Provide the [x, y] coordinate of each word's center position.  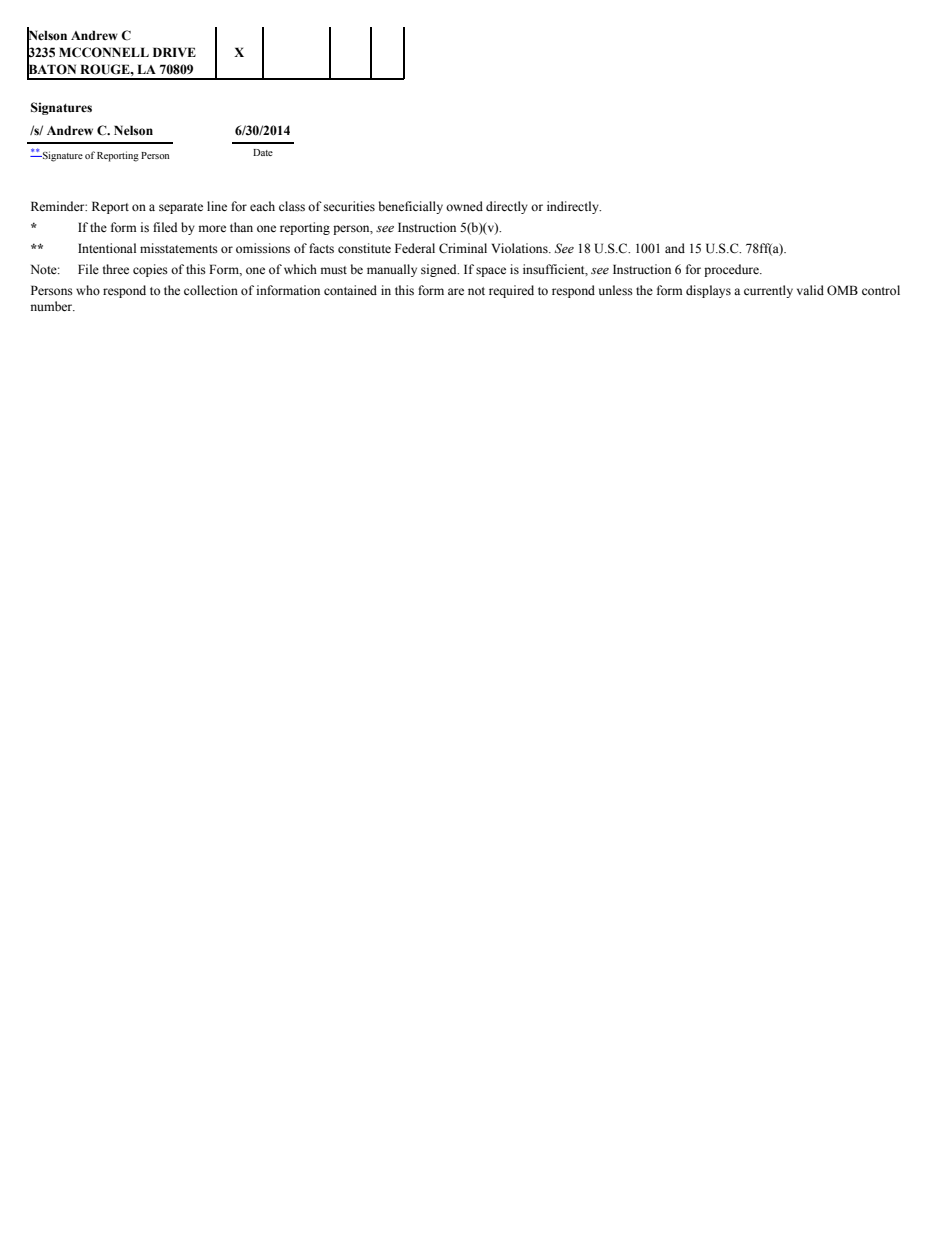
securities [349, 206]
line [217, 206]
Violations [520, 248]
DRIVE [174, 52]
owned [464, 206]
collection [211, 290]
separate [181, 208]
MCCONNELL [104, 52]
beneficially [411, 207]
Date [263, 152]
